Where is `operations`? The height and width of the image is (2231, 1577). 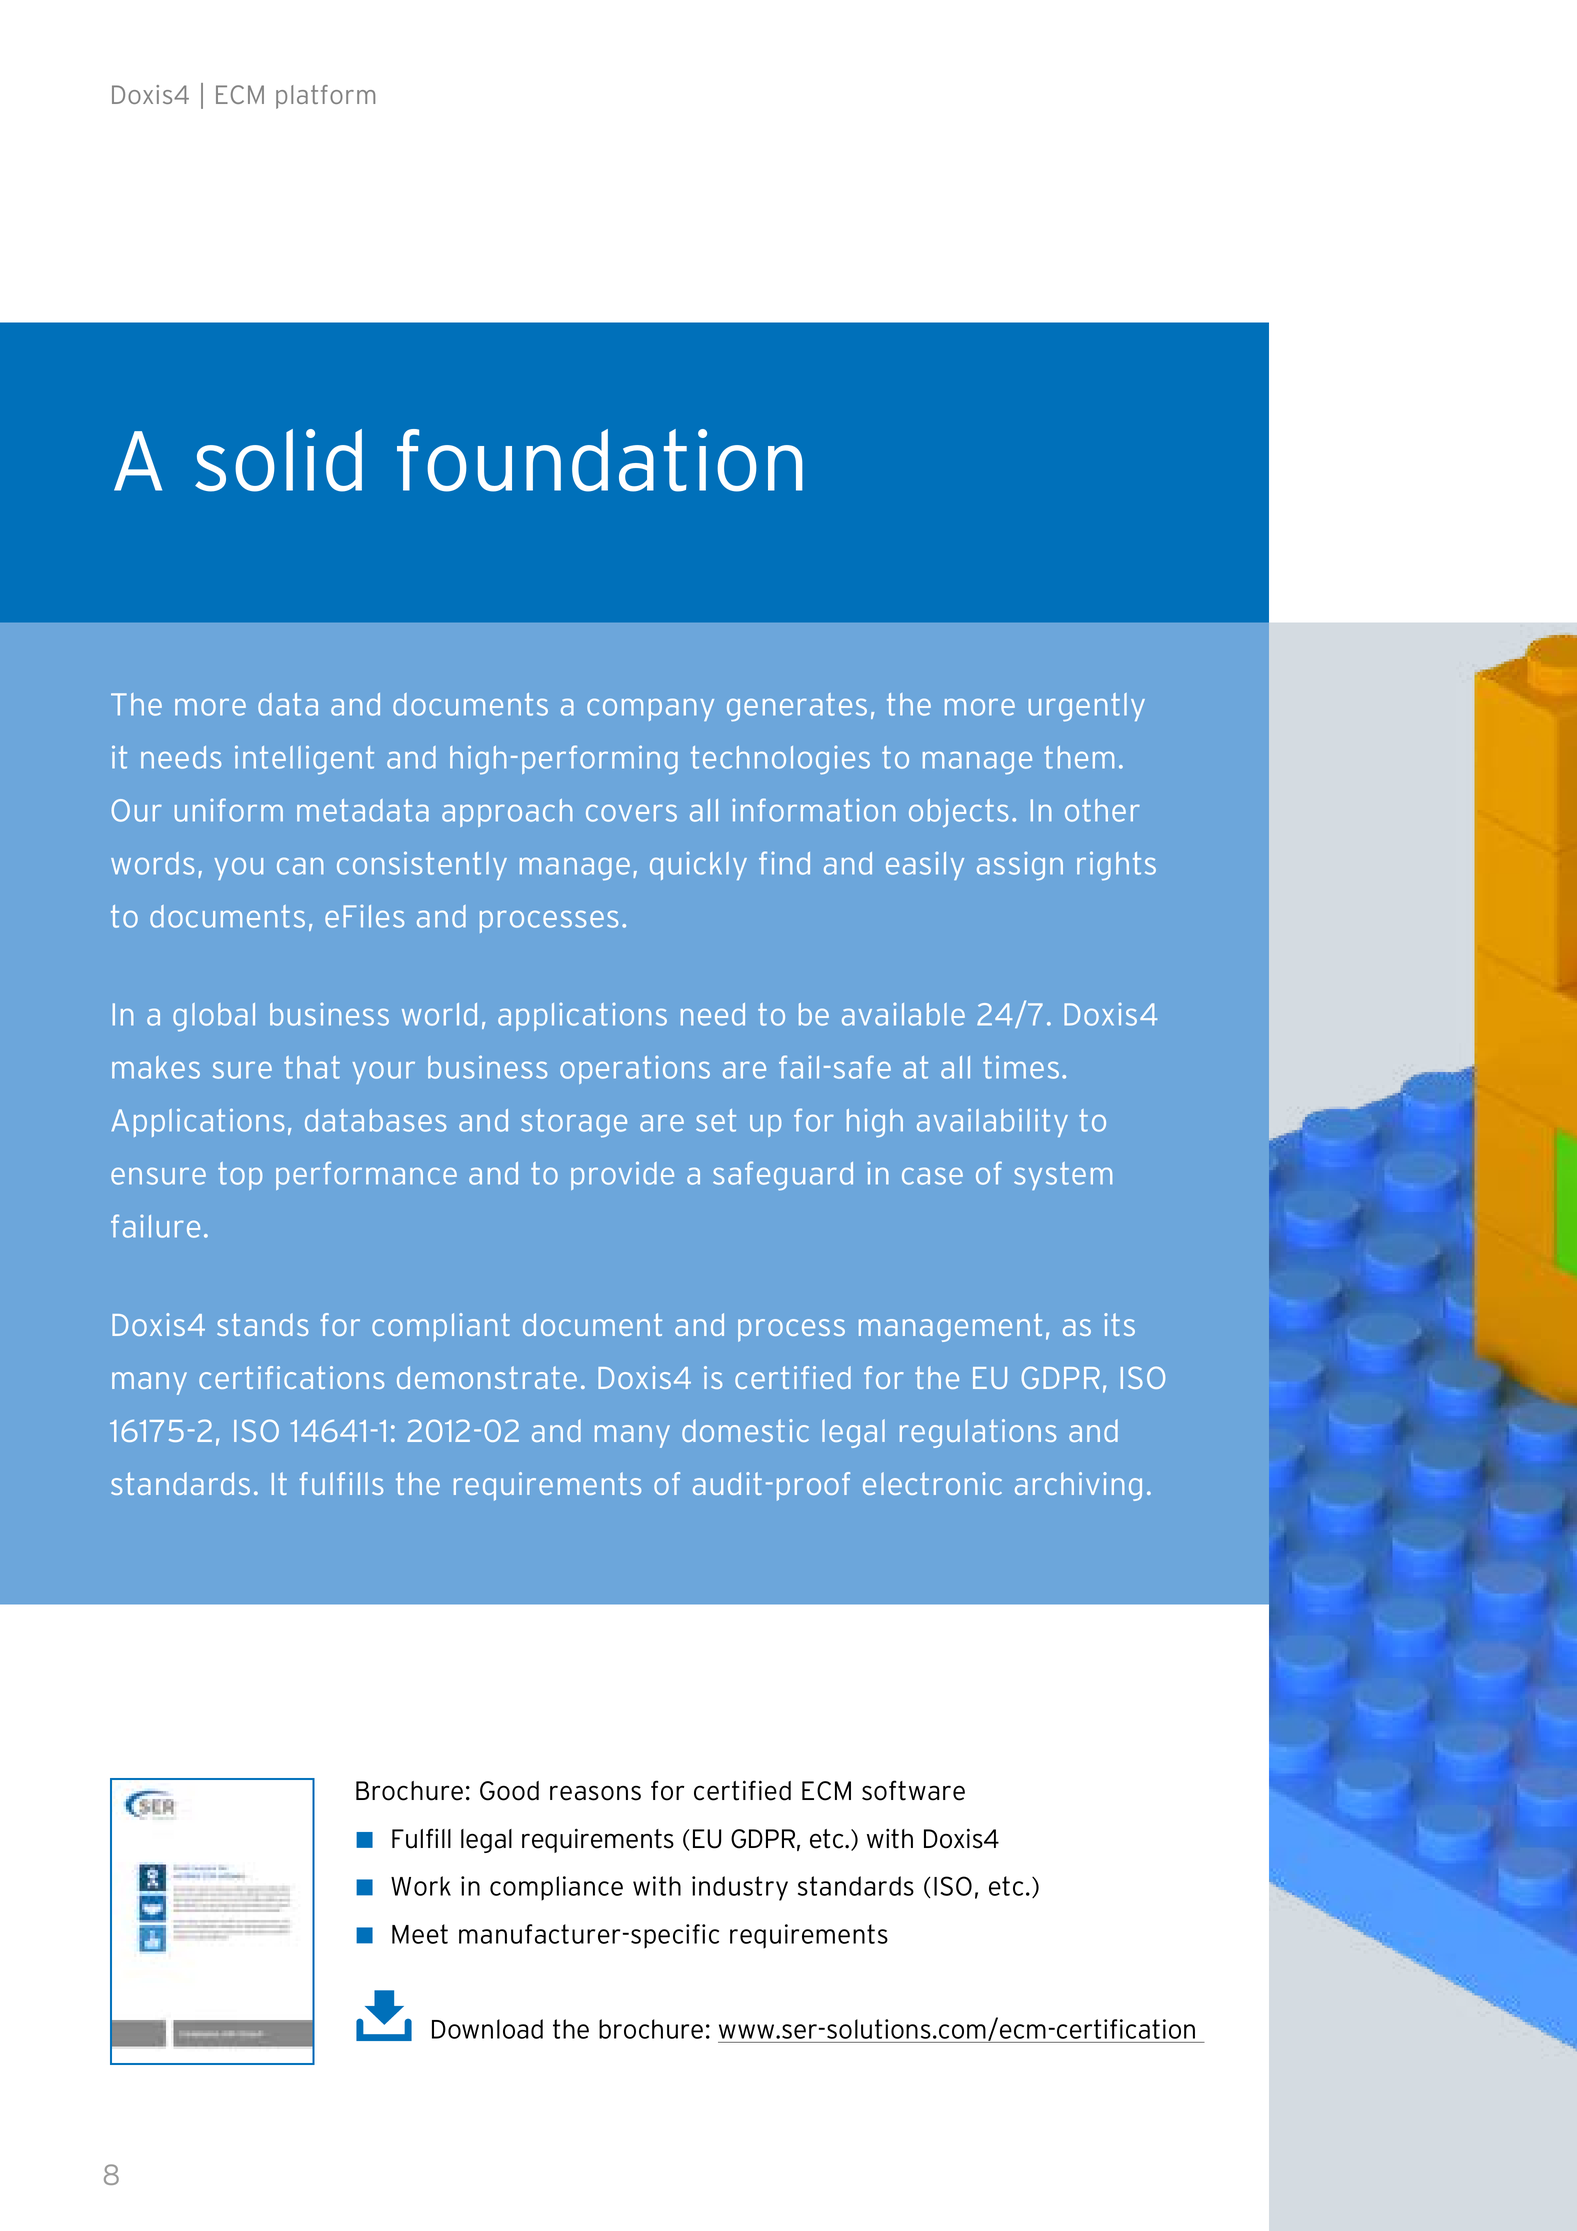
operations is located at coordinates (635, 1070).
